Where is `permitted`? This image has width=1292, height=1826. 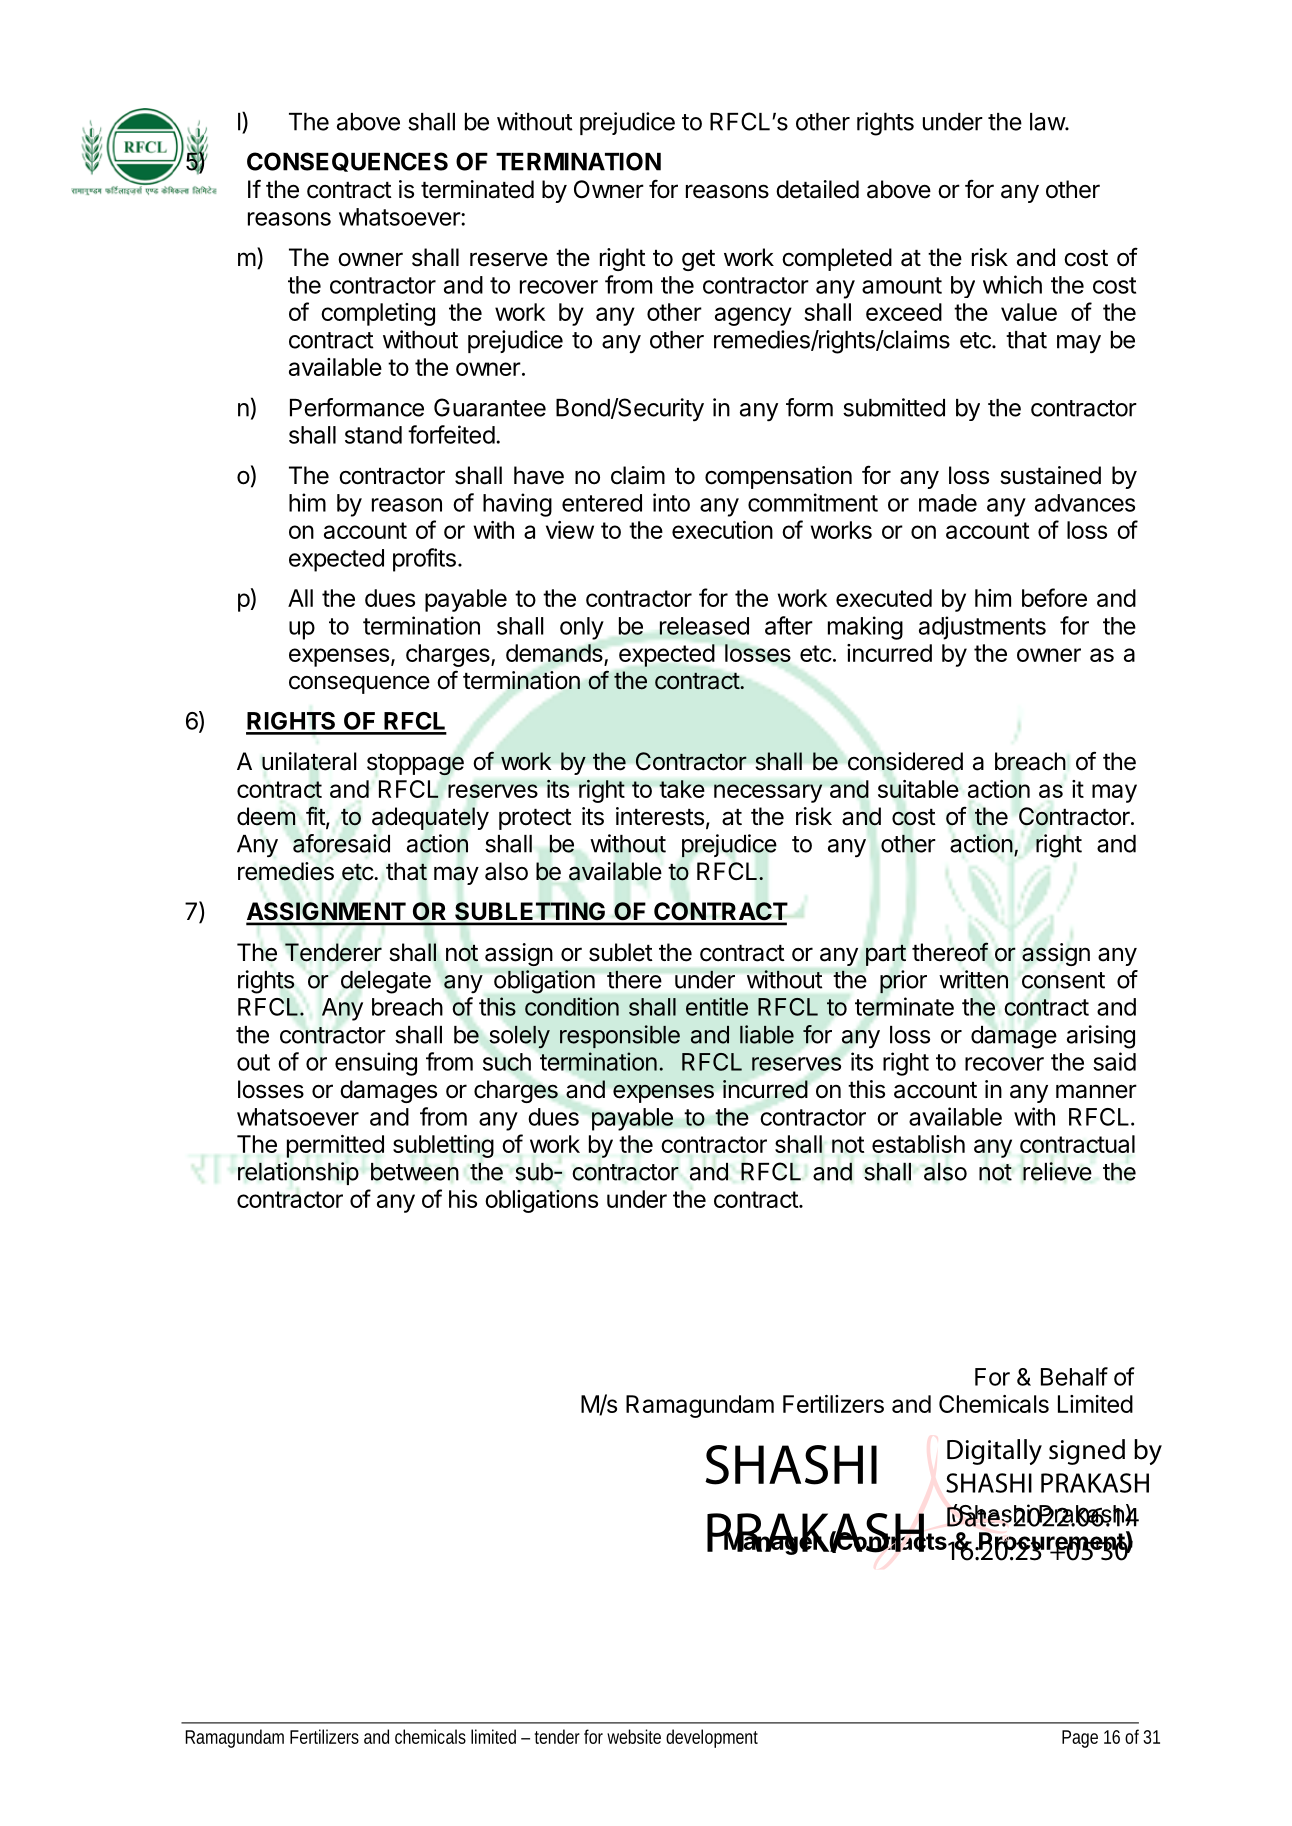
permitted is located at coordinates (335, 1146).
